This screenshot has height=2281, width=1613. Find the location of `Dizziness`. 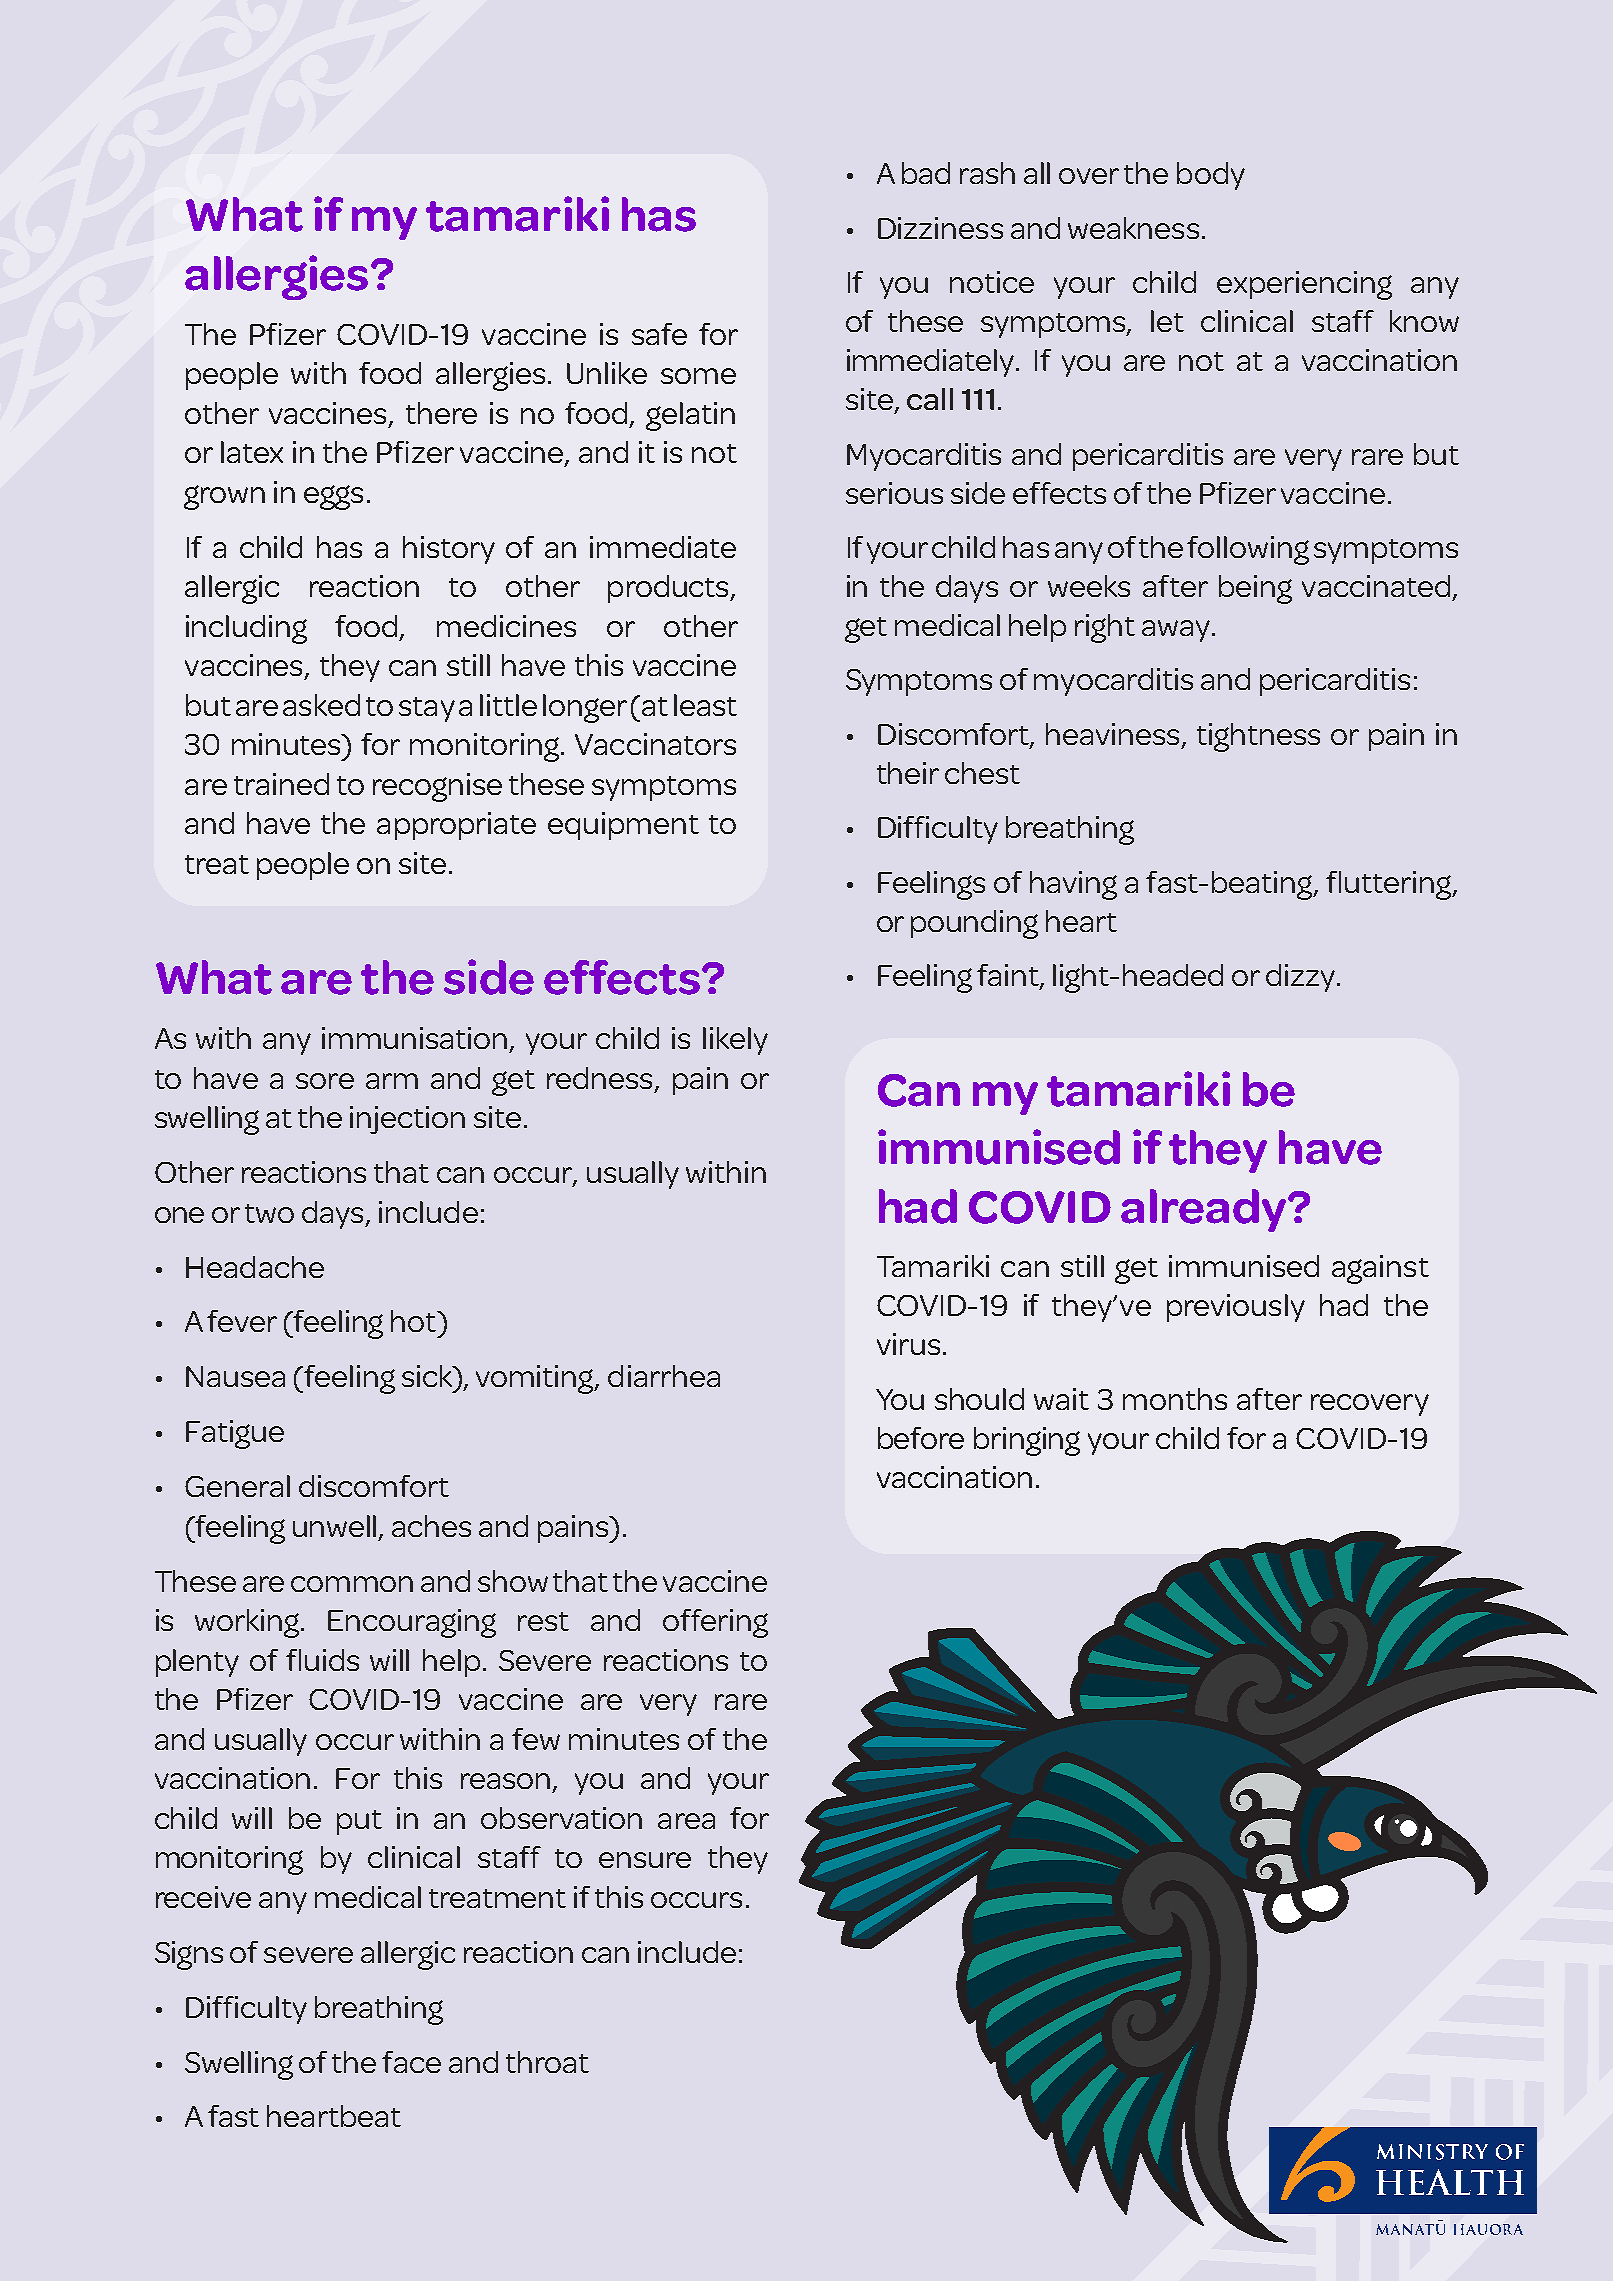

Dizziness is located at coordinates (940, 228).
